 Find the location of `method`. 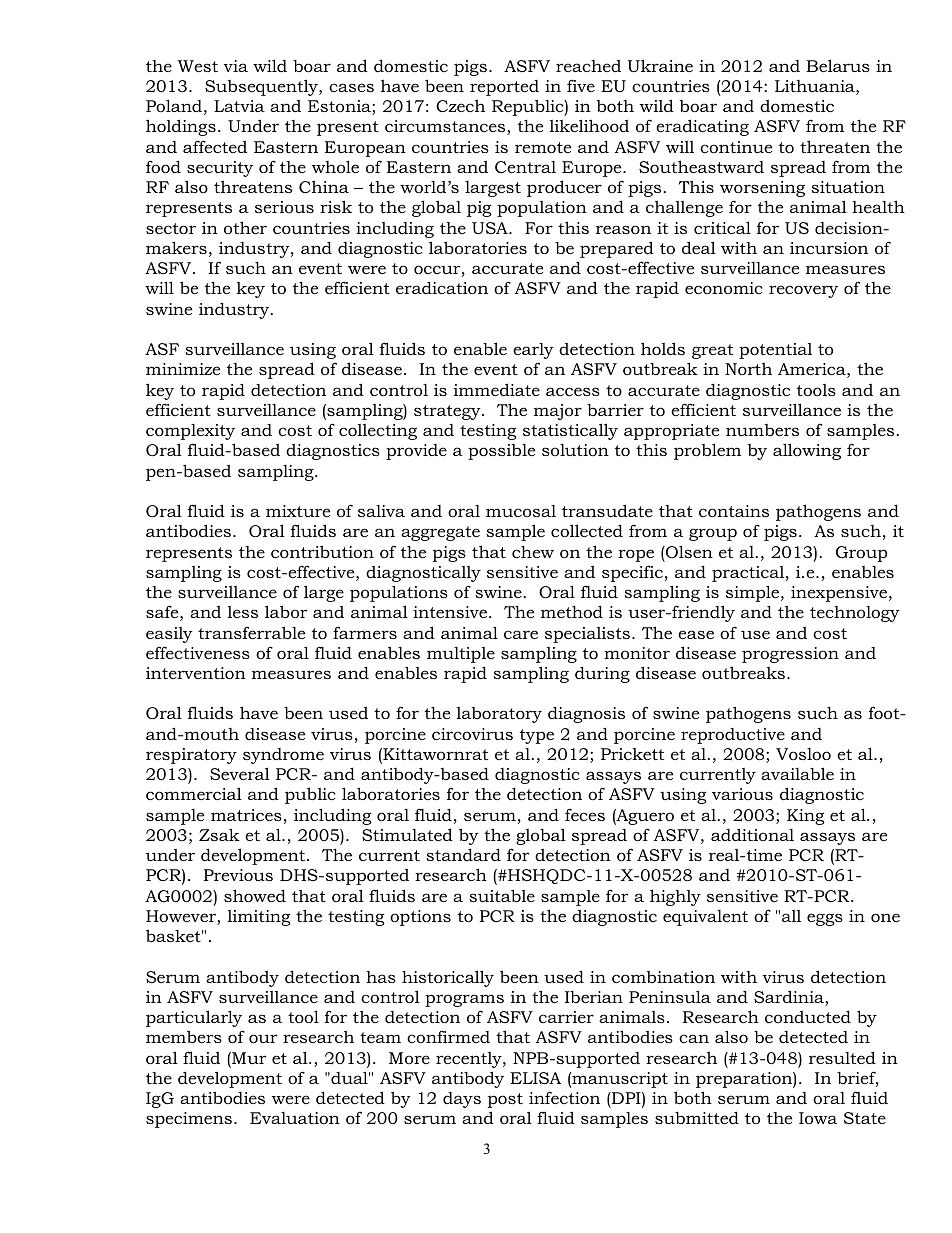

method is located at coordinates (572, 611).
